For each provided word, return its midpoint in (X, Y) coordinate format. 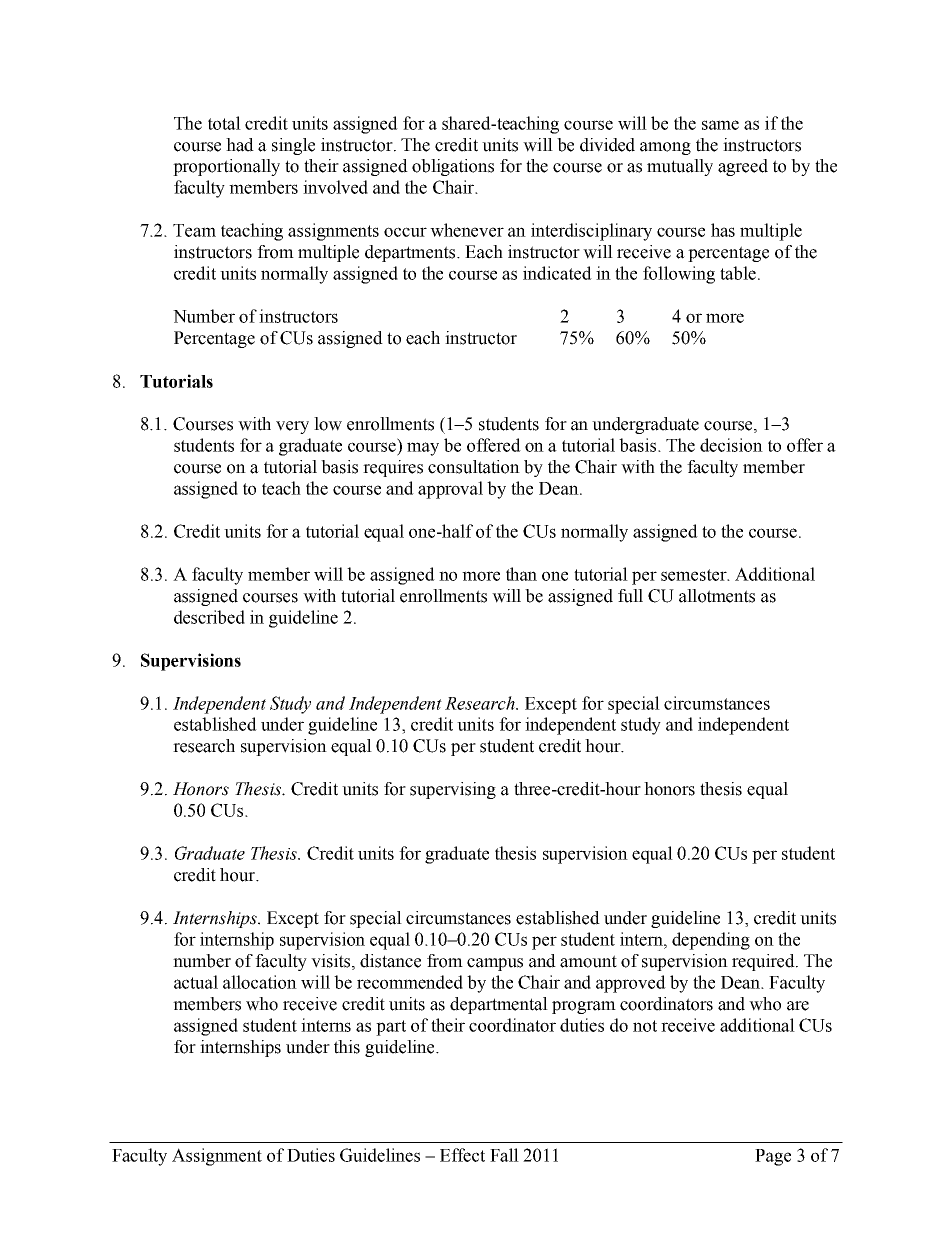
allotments (717, 596)
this (347, 1047)
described (209, 617)
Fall (504, 1155)
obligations (453, 167)
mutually (680, 167)
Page (773, 1157)
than (521, 574)
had (240, 145)
